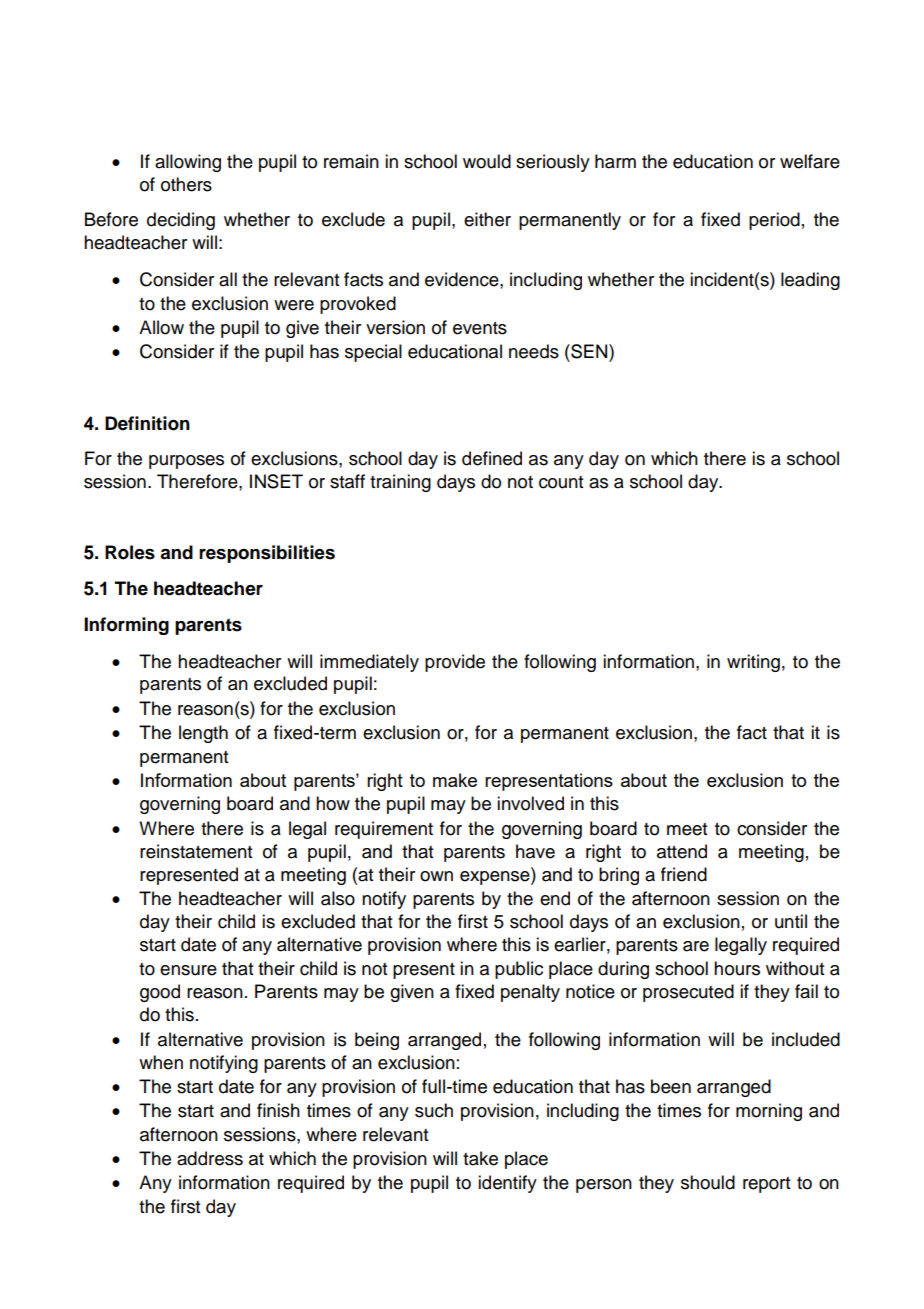 Image resolution: width=924 pixels, height=1309 pixels. Describe the element at coordinates (492, 458) in the screenshot. I see `defined` at that location.
